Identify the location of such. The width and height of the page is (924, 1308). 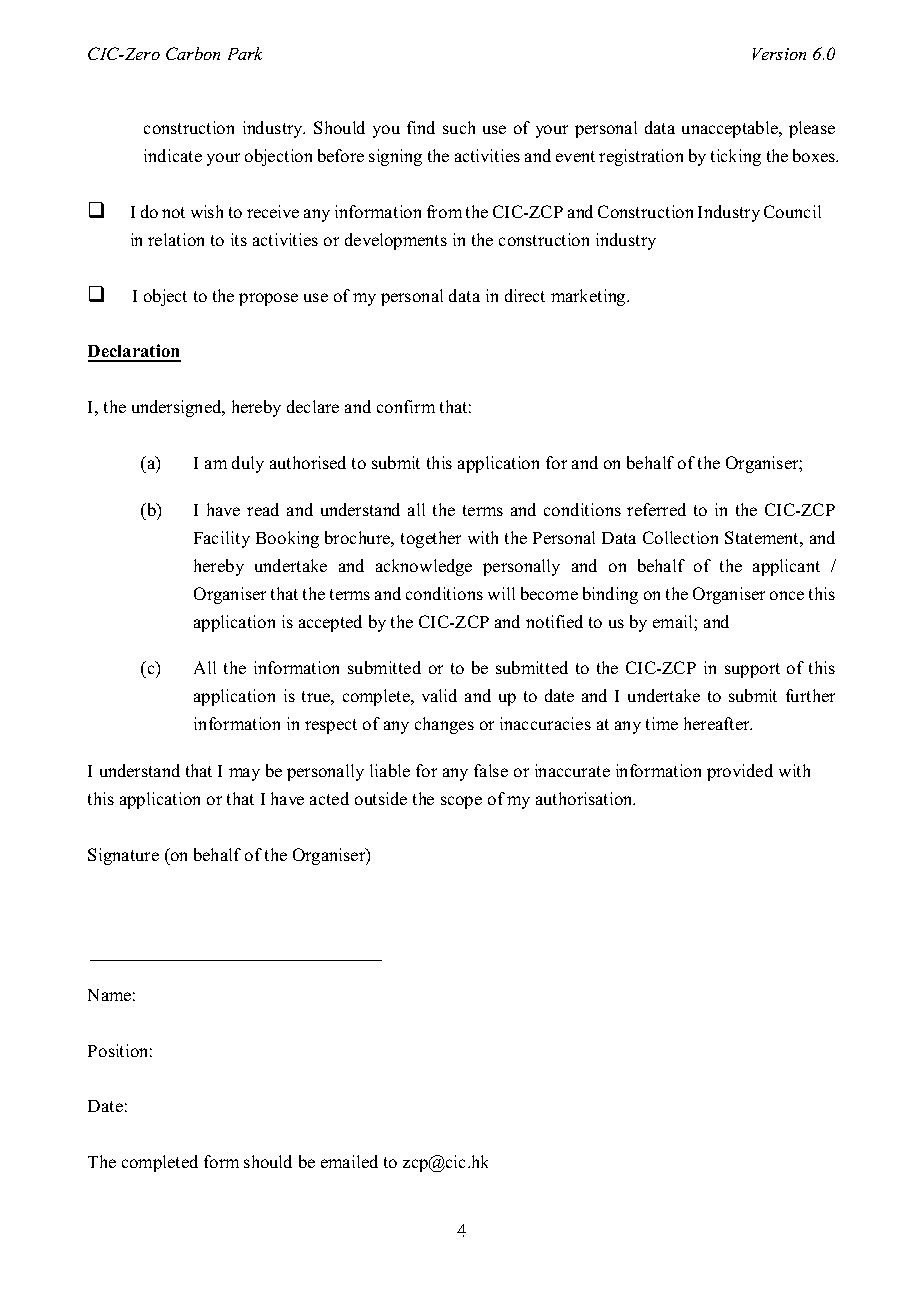
(459, 127).
